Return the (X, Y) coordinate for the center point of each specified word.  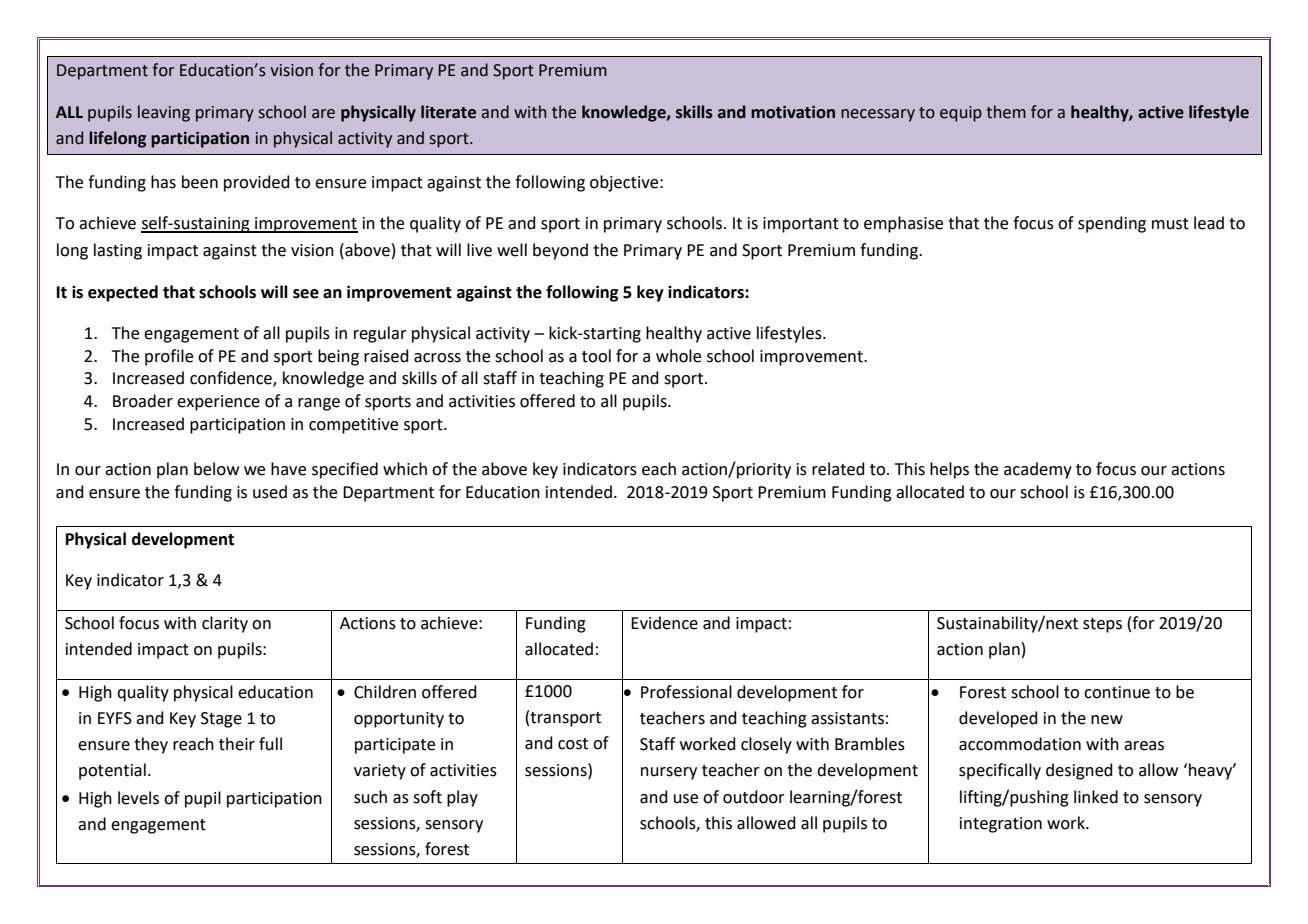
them (1006, 112)
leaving (164, 113)
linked (1096, 797)
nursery (669, 773)
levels (138, 798)
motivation (793, 112)
